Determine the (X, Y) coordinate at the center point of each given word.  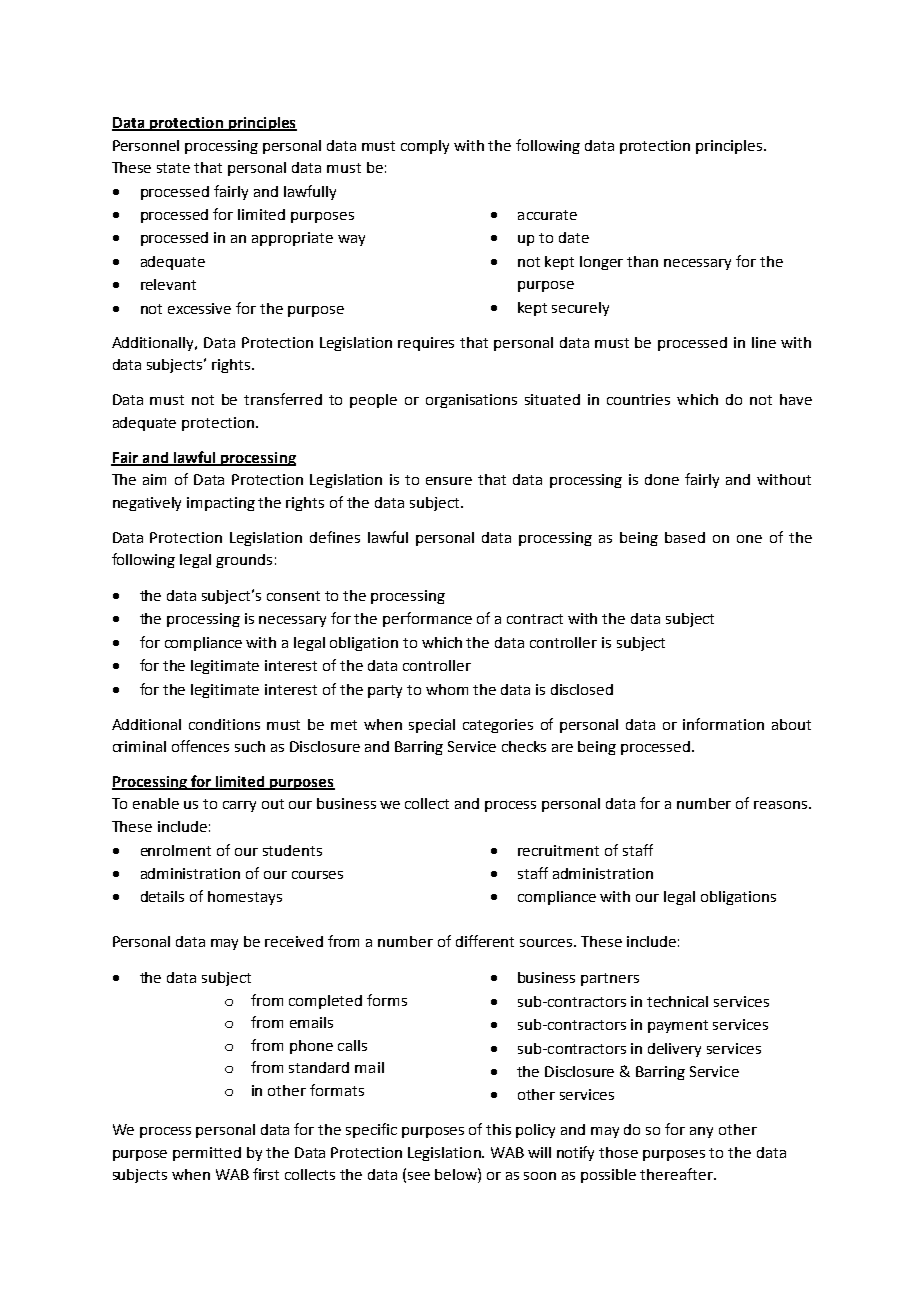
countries (638, 399)
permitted (207, 1154)
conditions (224, 724)
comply (425, 147)
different (485, 941)
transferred (283, 399)
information (723, 724)
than (642, 261)
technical (677, 1001)
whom (447, 689)
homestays (245, 898)
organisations (471, 401)
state (173, 168)
